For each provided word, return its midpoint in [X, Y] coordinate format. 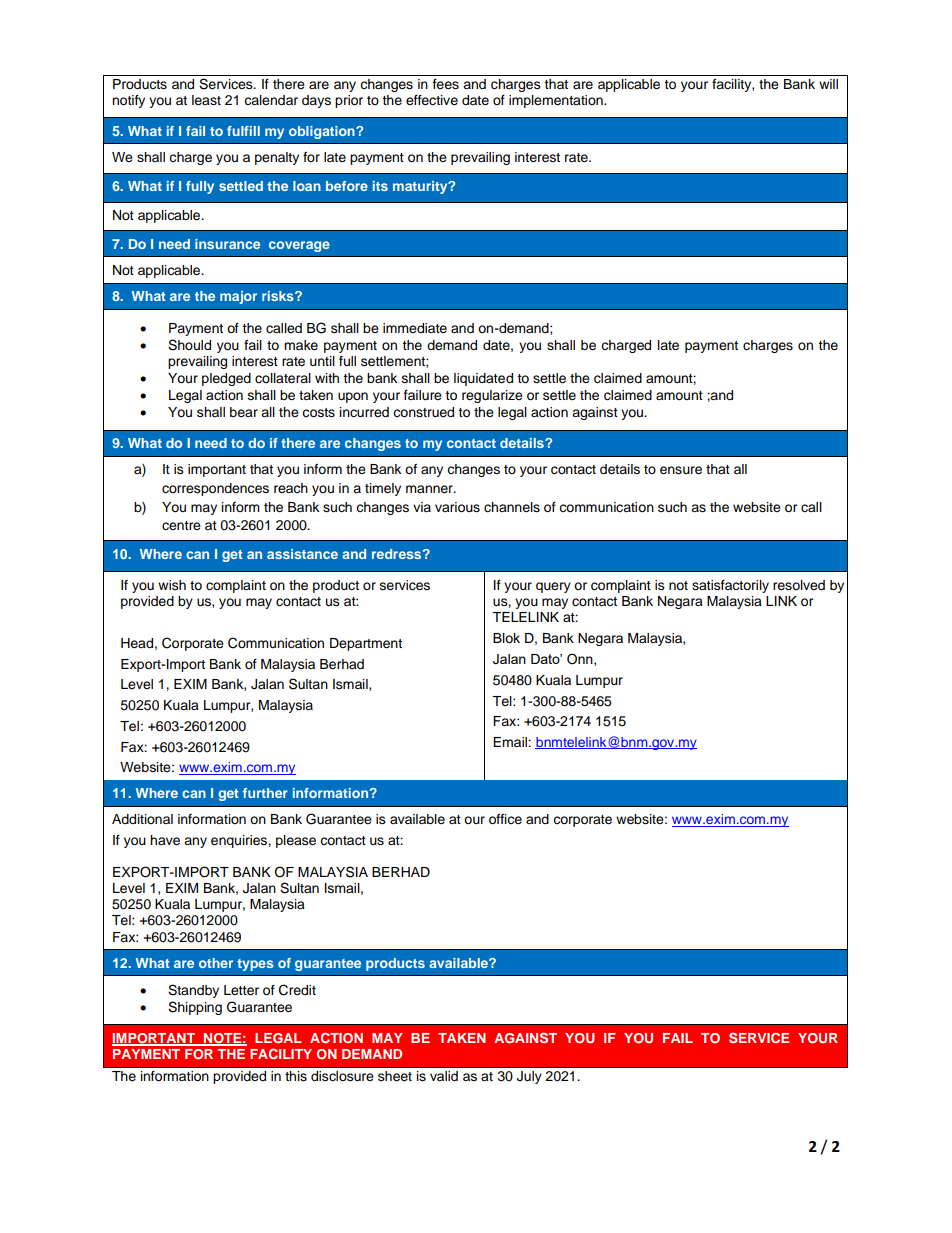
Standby [193, 991]
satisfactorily [730, 586]
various [457, 507]
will [828, 84]
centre [181, 526]
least [206, 100]
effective [432, 100]
